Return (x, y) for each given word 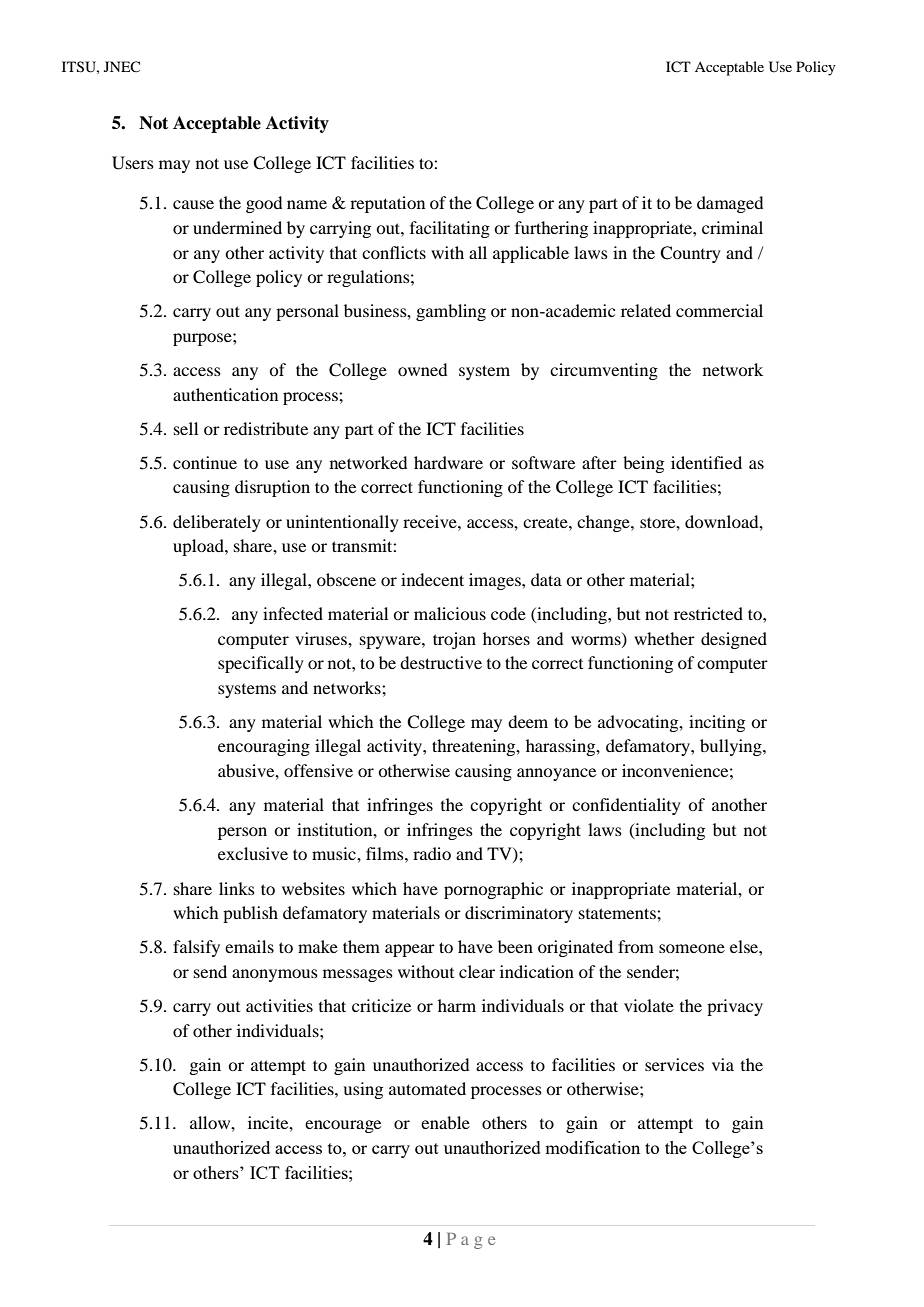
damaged (730, 204)
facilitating (450, 229)
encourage (343, 1126)
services (674, 1064)
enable (445, 1122)
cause (193, 204)
